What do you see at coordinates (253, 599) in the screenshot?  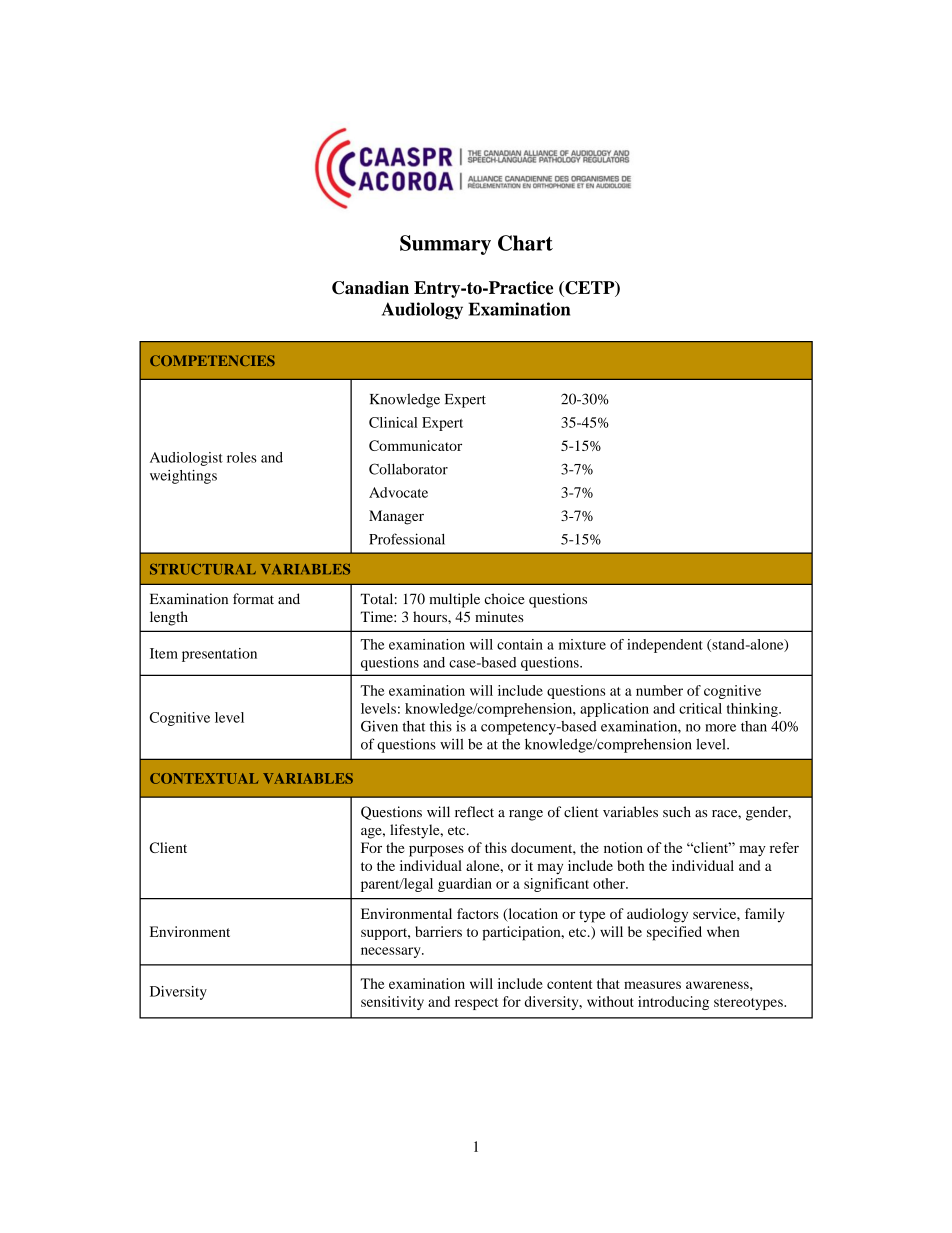 I see `format` at bounding box center [253, 599].
